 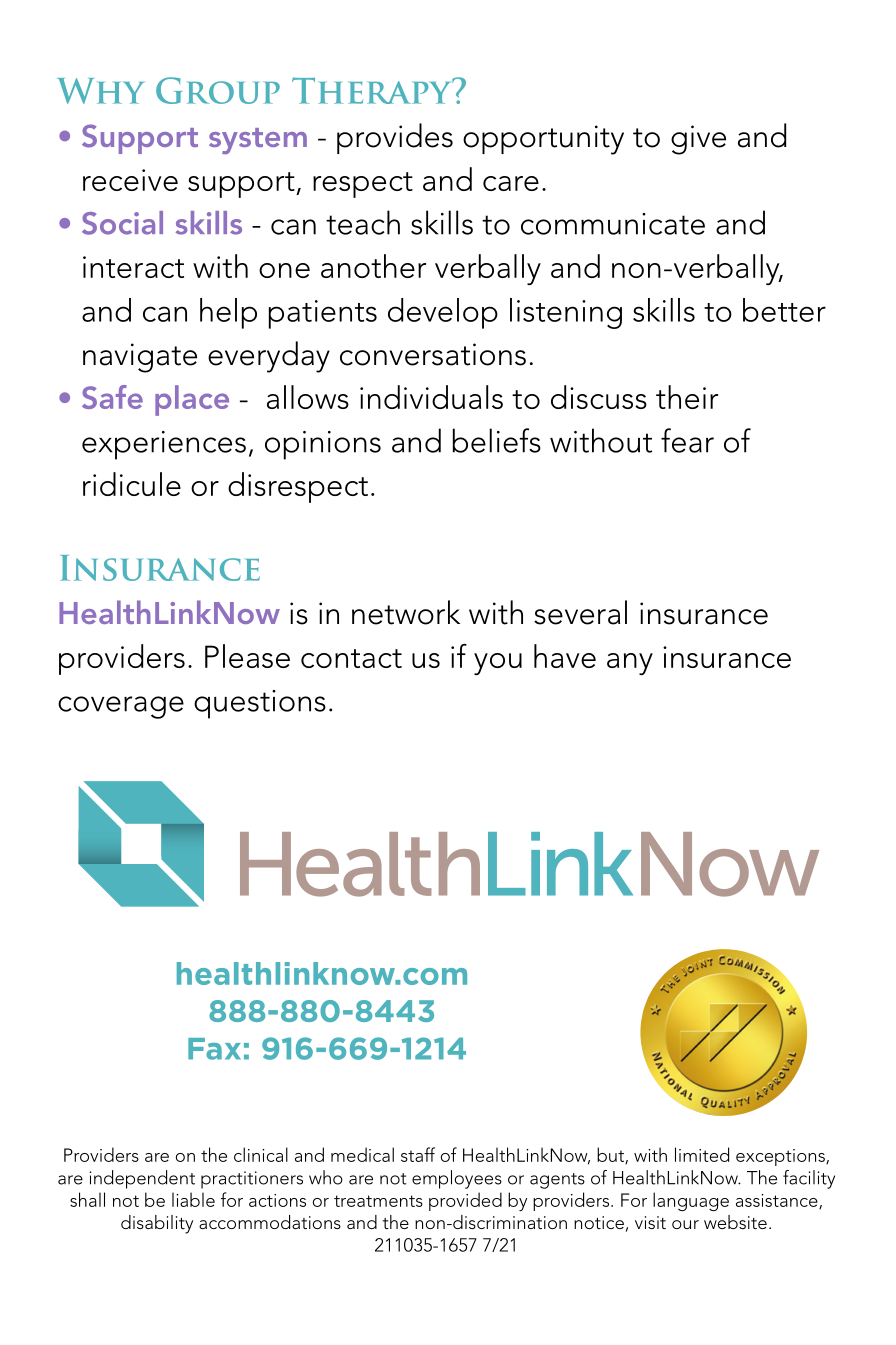 I want to click on liable, so click(x=193, y=1199).
